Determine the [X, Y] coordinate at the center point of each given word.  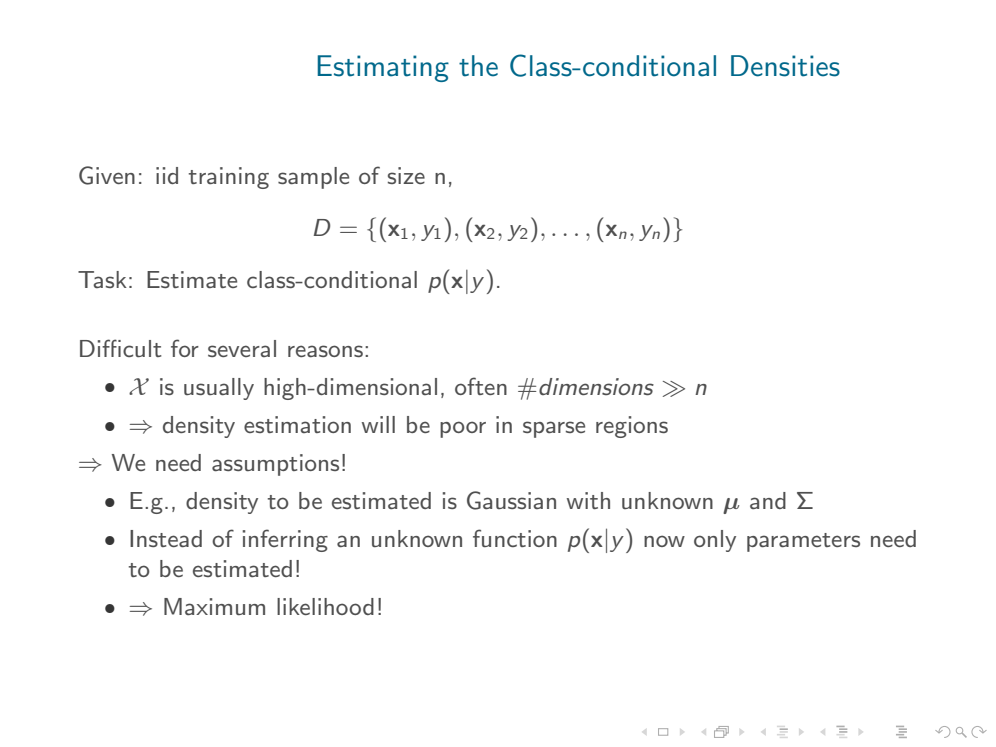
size [406, 175]
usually [219, 389]
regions [632, 427]
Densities [785, 66]
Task [102, 279]
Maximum [214, 606]
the [478, 66]
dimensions [596, 387]
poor [463, 429]
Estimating [383, 68]
